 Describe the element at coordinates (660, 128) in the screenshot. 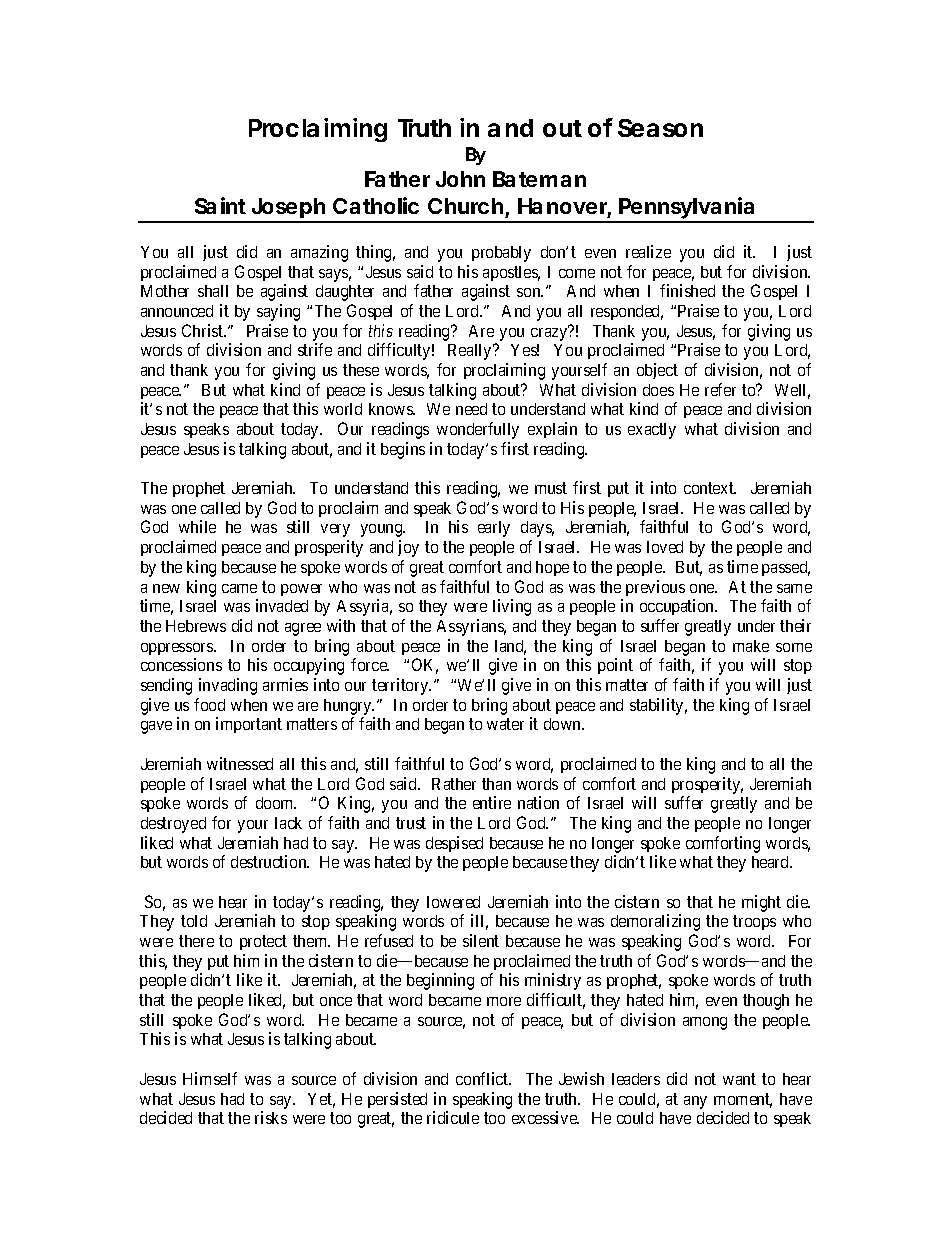

I see `Season` at that location.
